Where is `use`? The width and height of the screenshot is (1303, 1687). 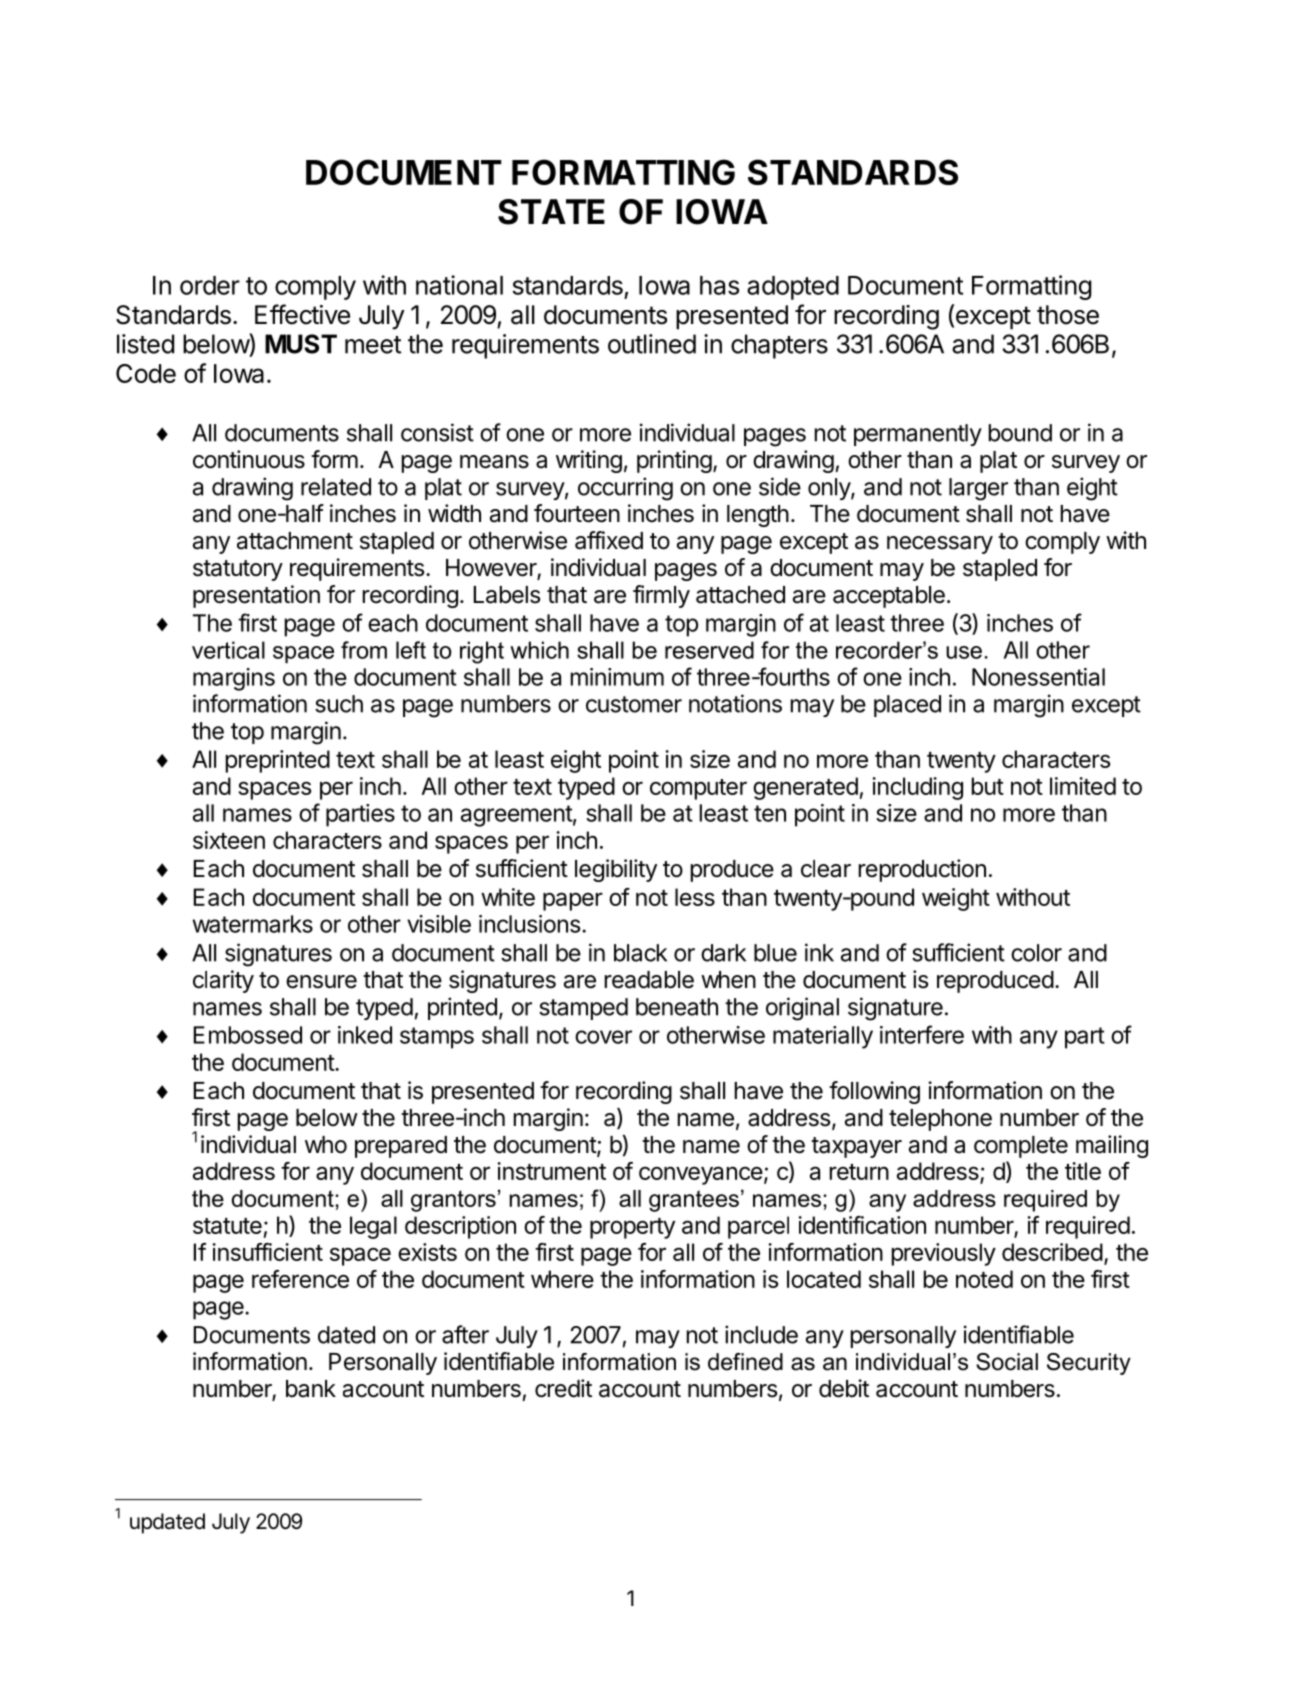
use is located at coordinates (964, 652).
